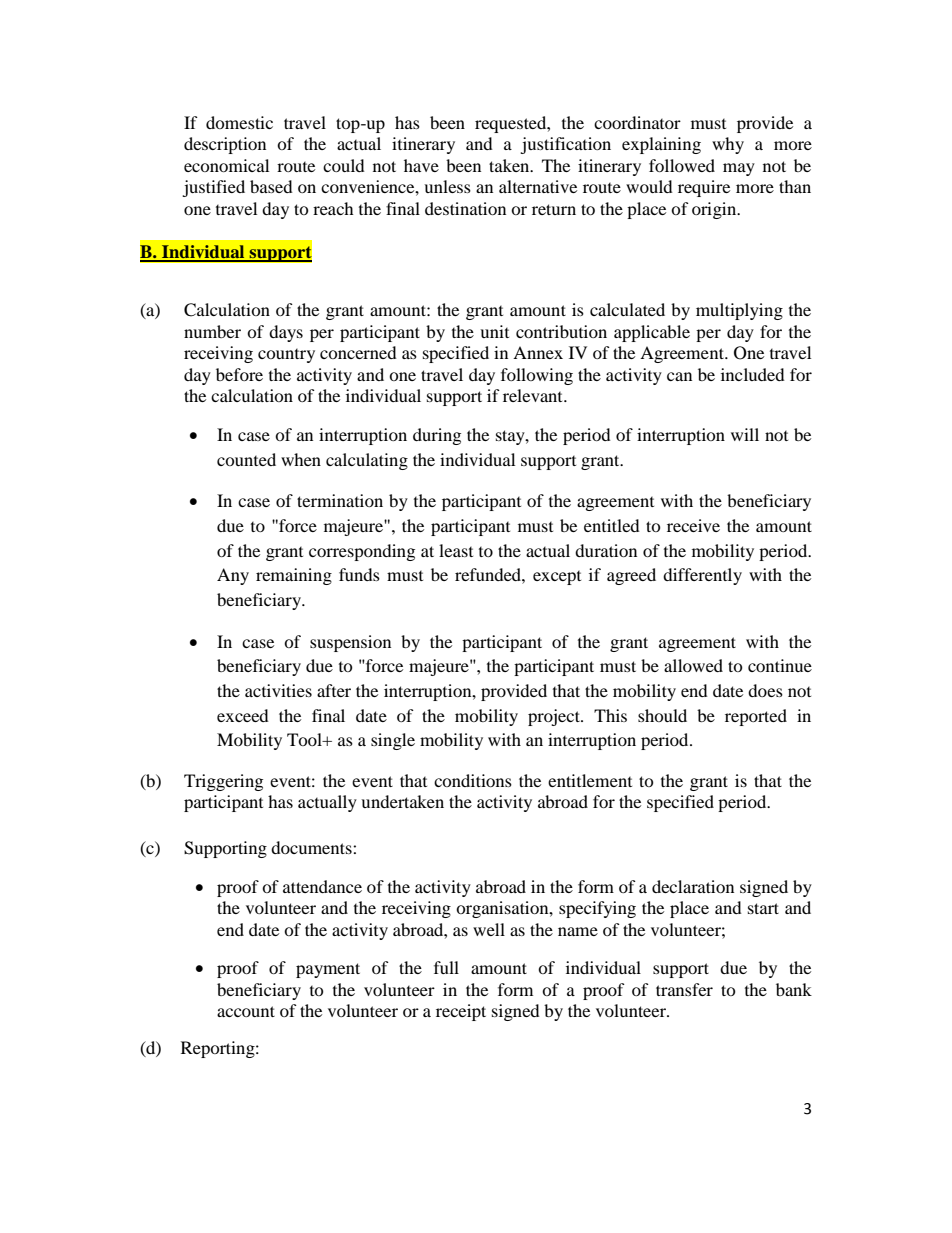 The height and width of the screenshot is (1233, 952). What do you see at coordinates (271, 186) in the screenshot?
I see `based` at bounding box center [271, 186].
